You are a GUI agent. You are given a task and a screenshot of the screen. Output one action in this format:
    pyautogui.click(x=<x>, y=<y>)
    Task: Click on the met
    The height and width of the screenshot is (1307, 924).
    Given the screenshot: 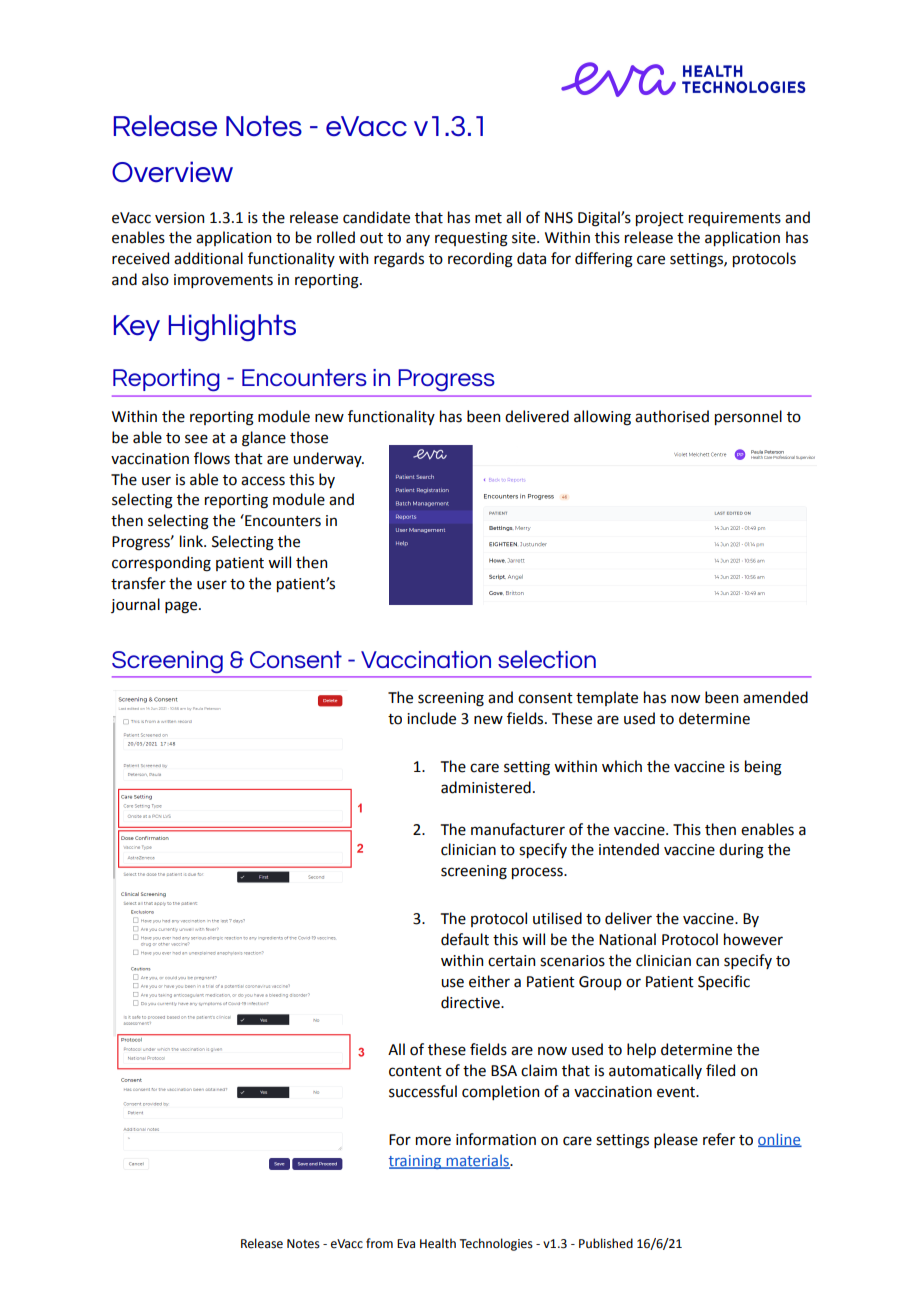 What is the action you would take?
    pyautogui.click(x=488, y=218)
